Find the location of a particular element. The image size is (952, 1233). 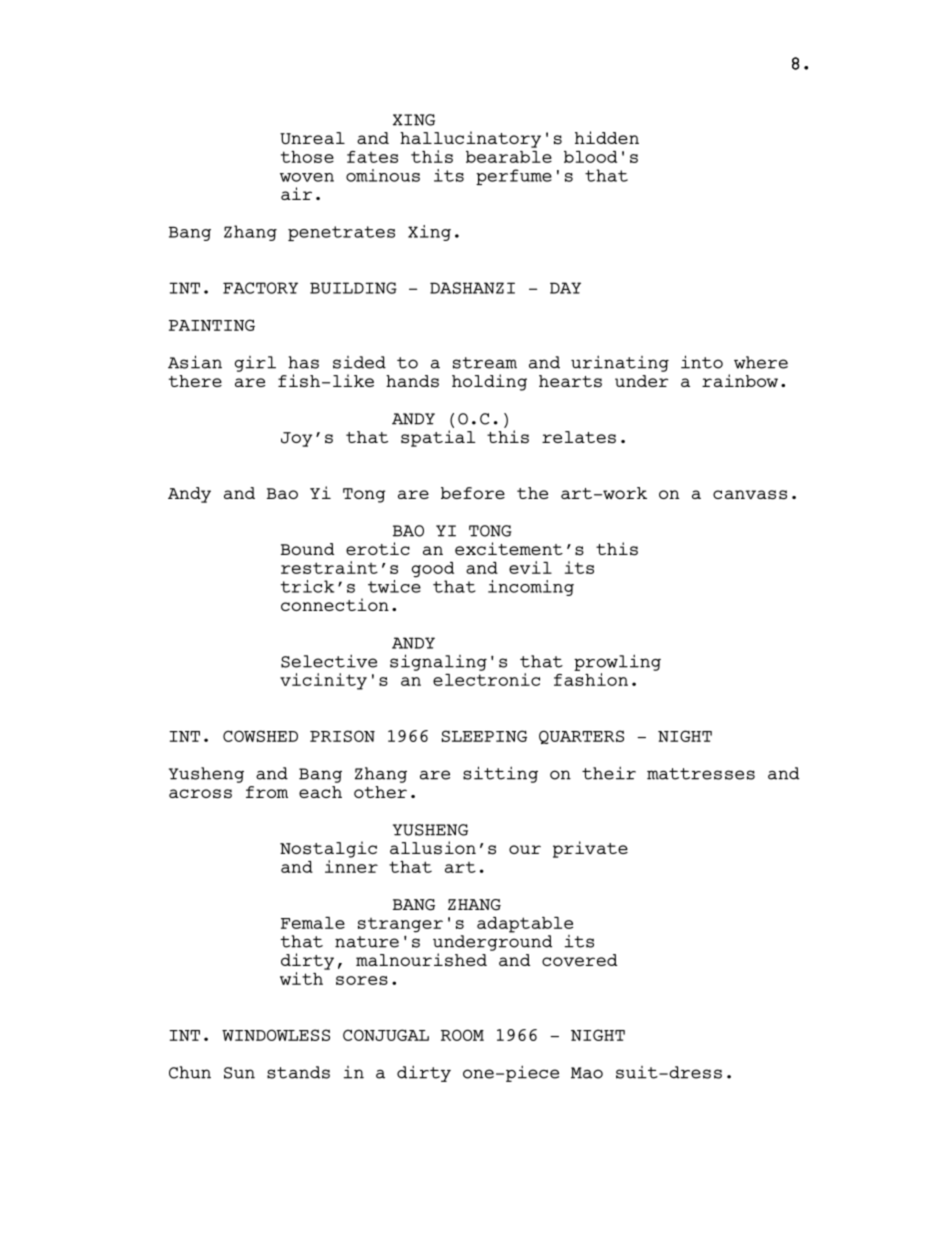

hidden is located at coordinates (607, 137).
